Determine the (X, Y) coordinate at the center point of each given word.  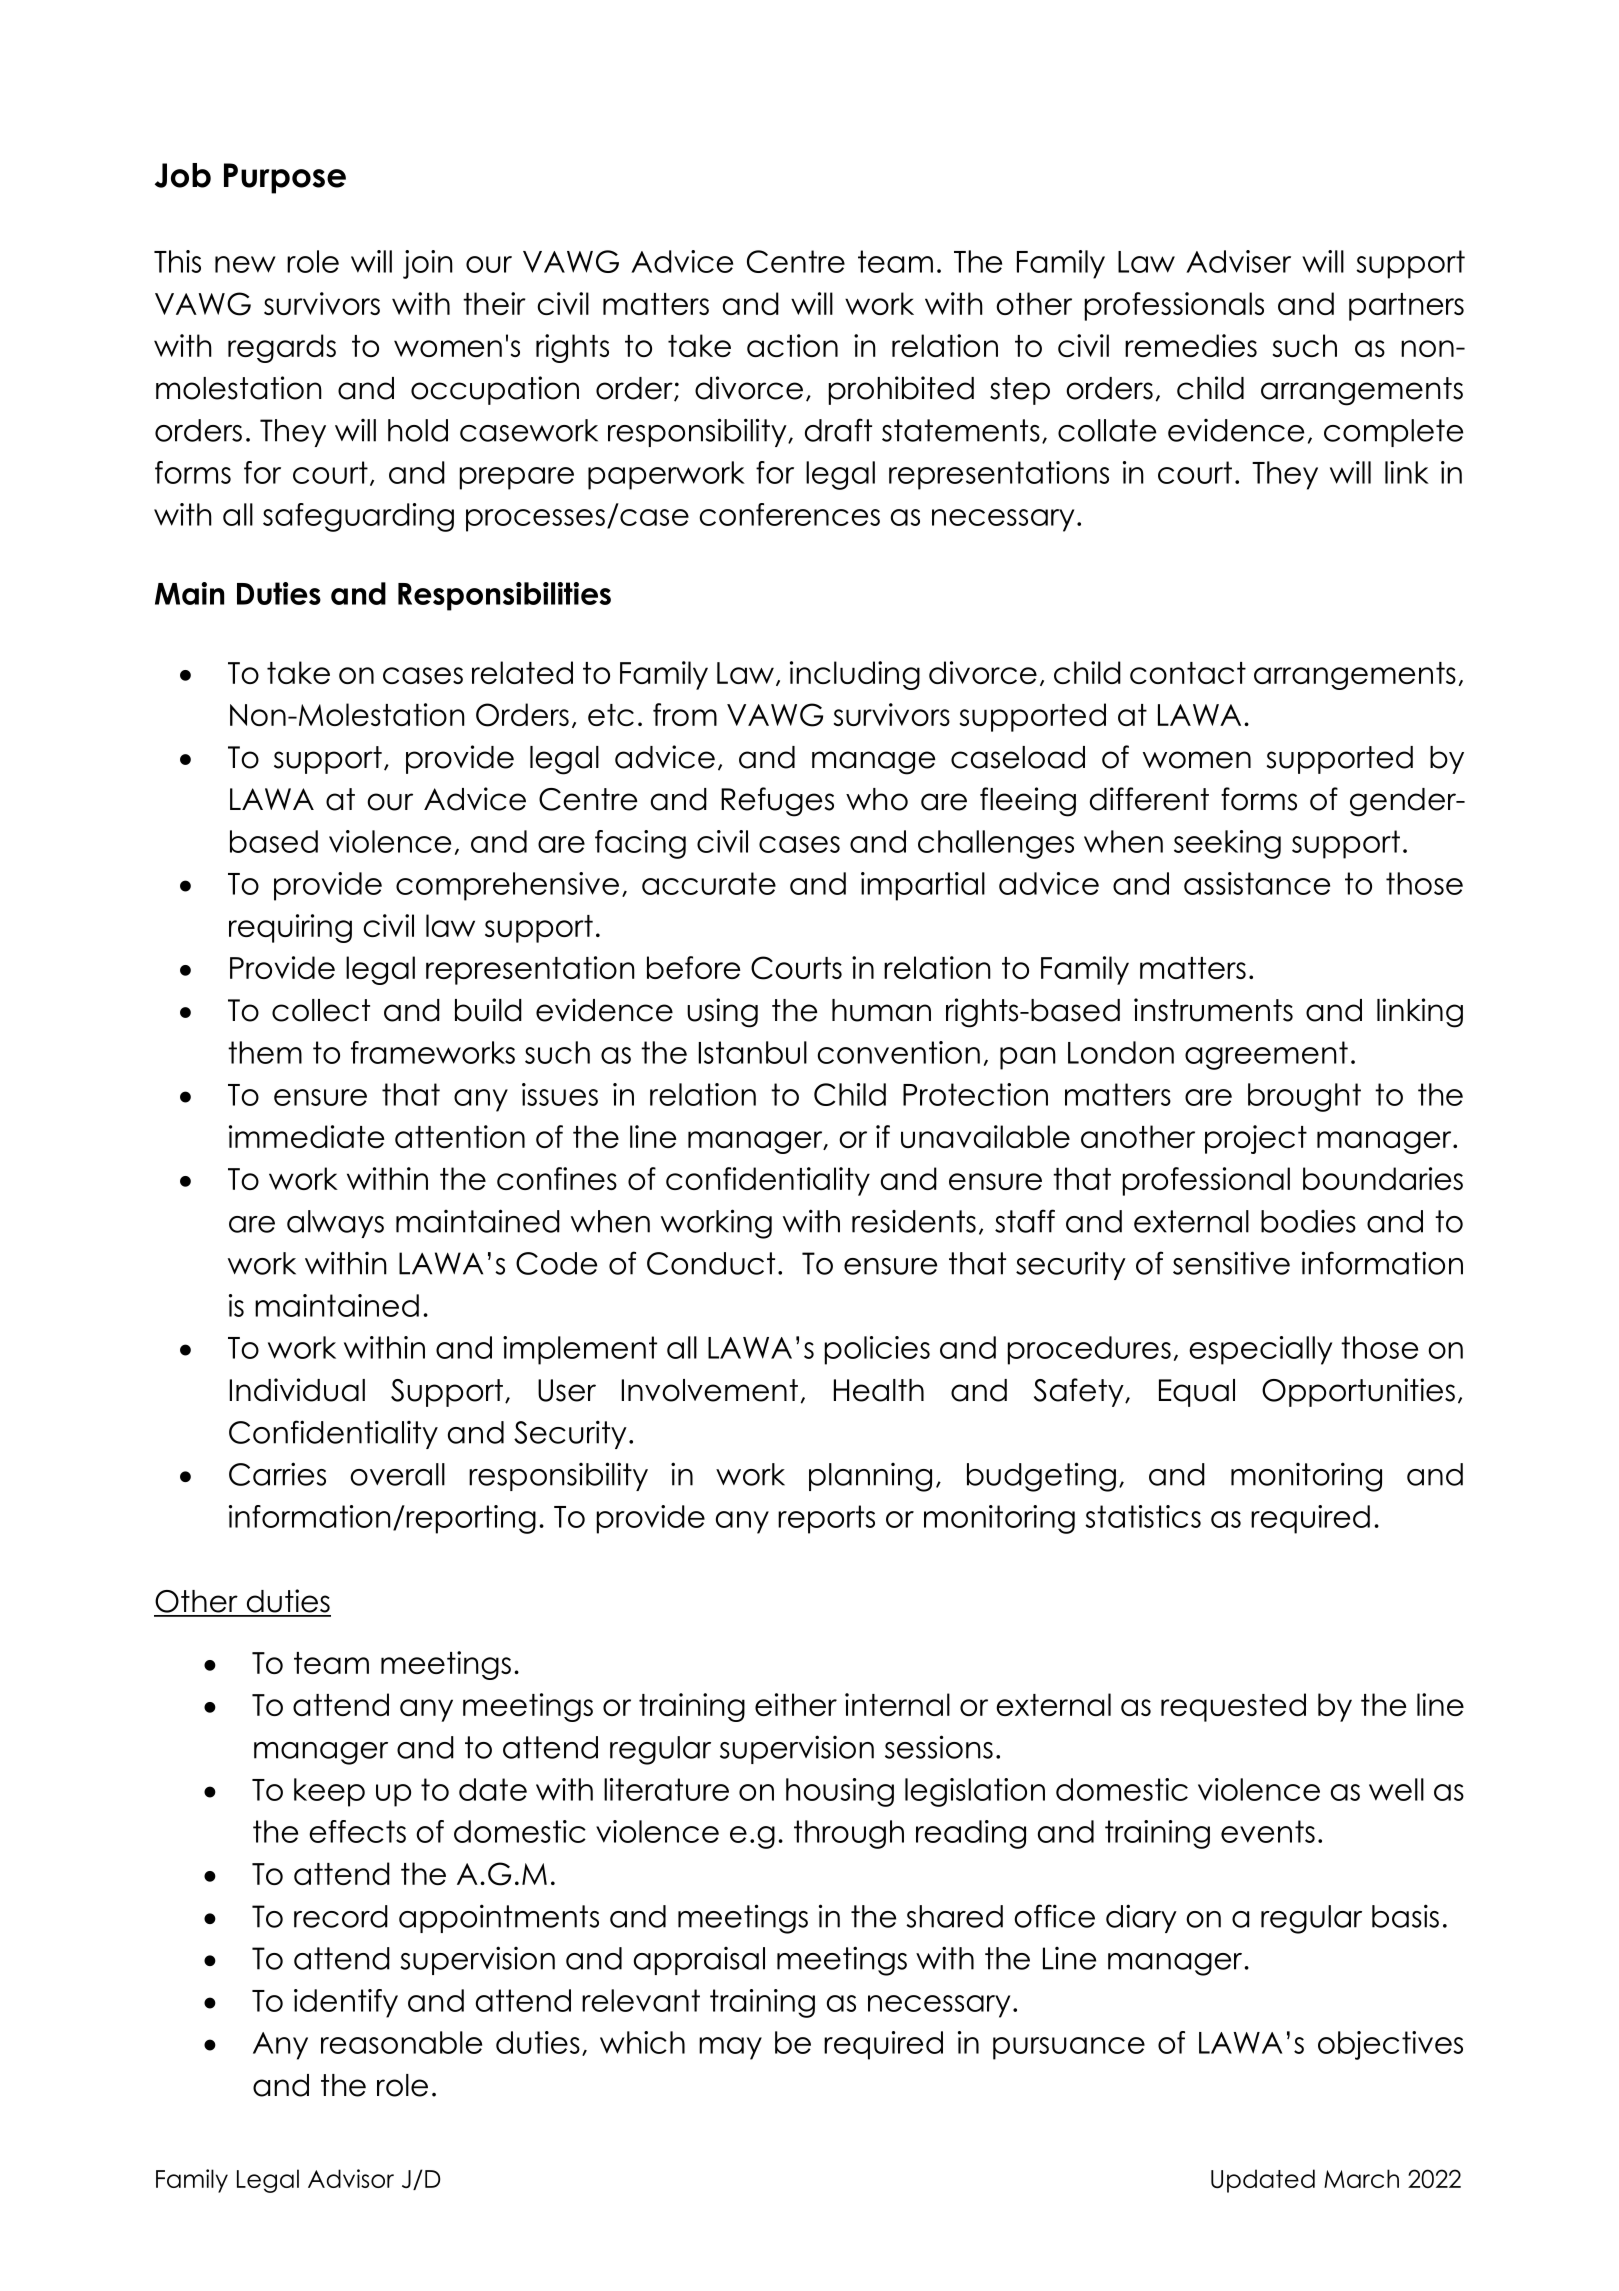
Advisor (351, 2178)
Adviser (1238, 261)
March (1361, 2178)
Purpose (285, 178)
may (730, 2048)
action (792, 345)
